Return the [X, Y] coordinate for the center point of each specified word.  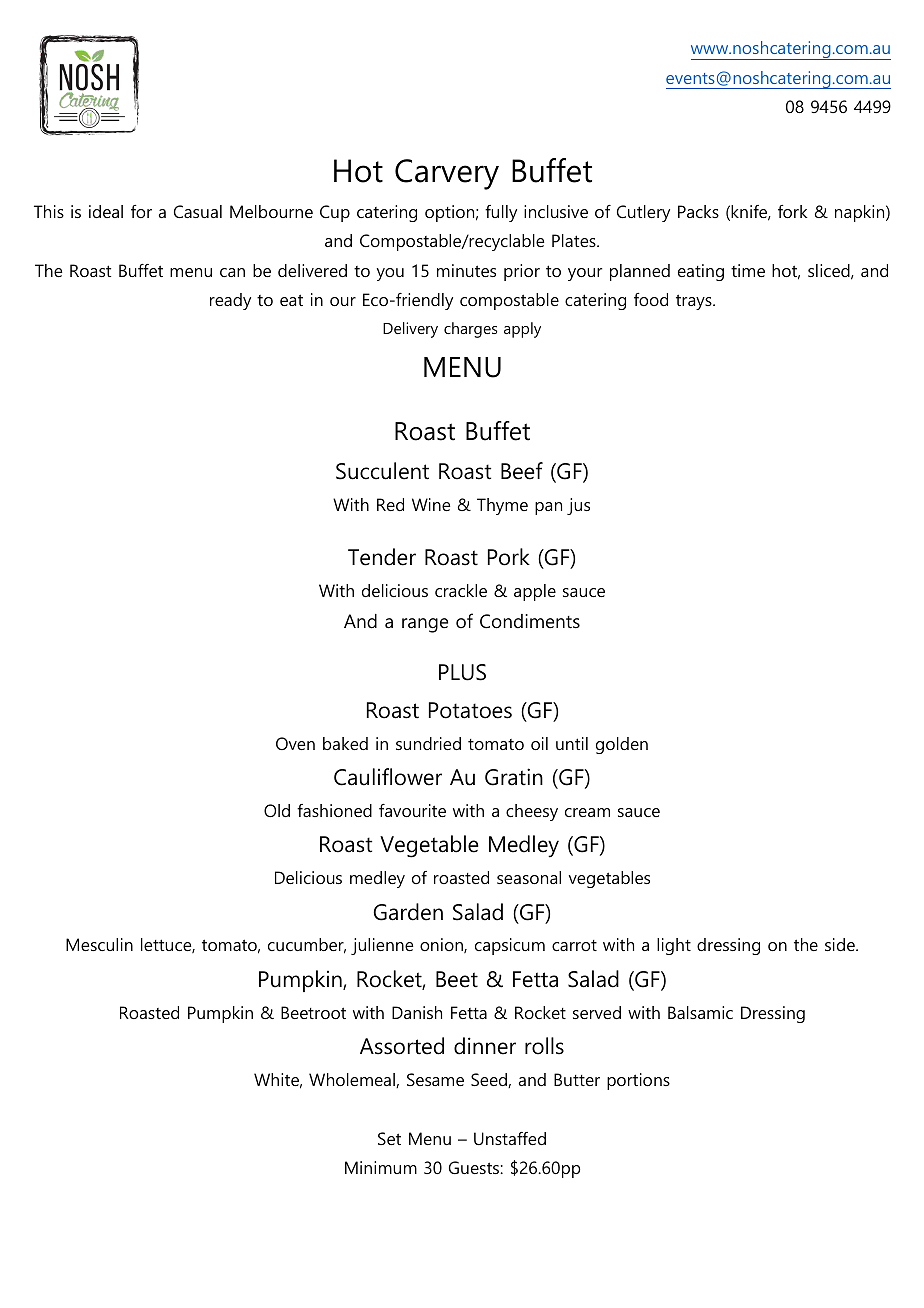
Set [389, 1138]
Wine [431, 504]
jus [578, 506]
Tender [382, 557]
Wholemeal [353, 1080]
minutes [466, 270]
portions [638, 1081]
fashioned [334, 810]
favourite [412, 810]
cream [587, 812]
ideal [106, 211]
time [748, 270]
